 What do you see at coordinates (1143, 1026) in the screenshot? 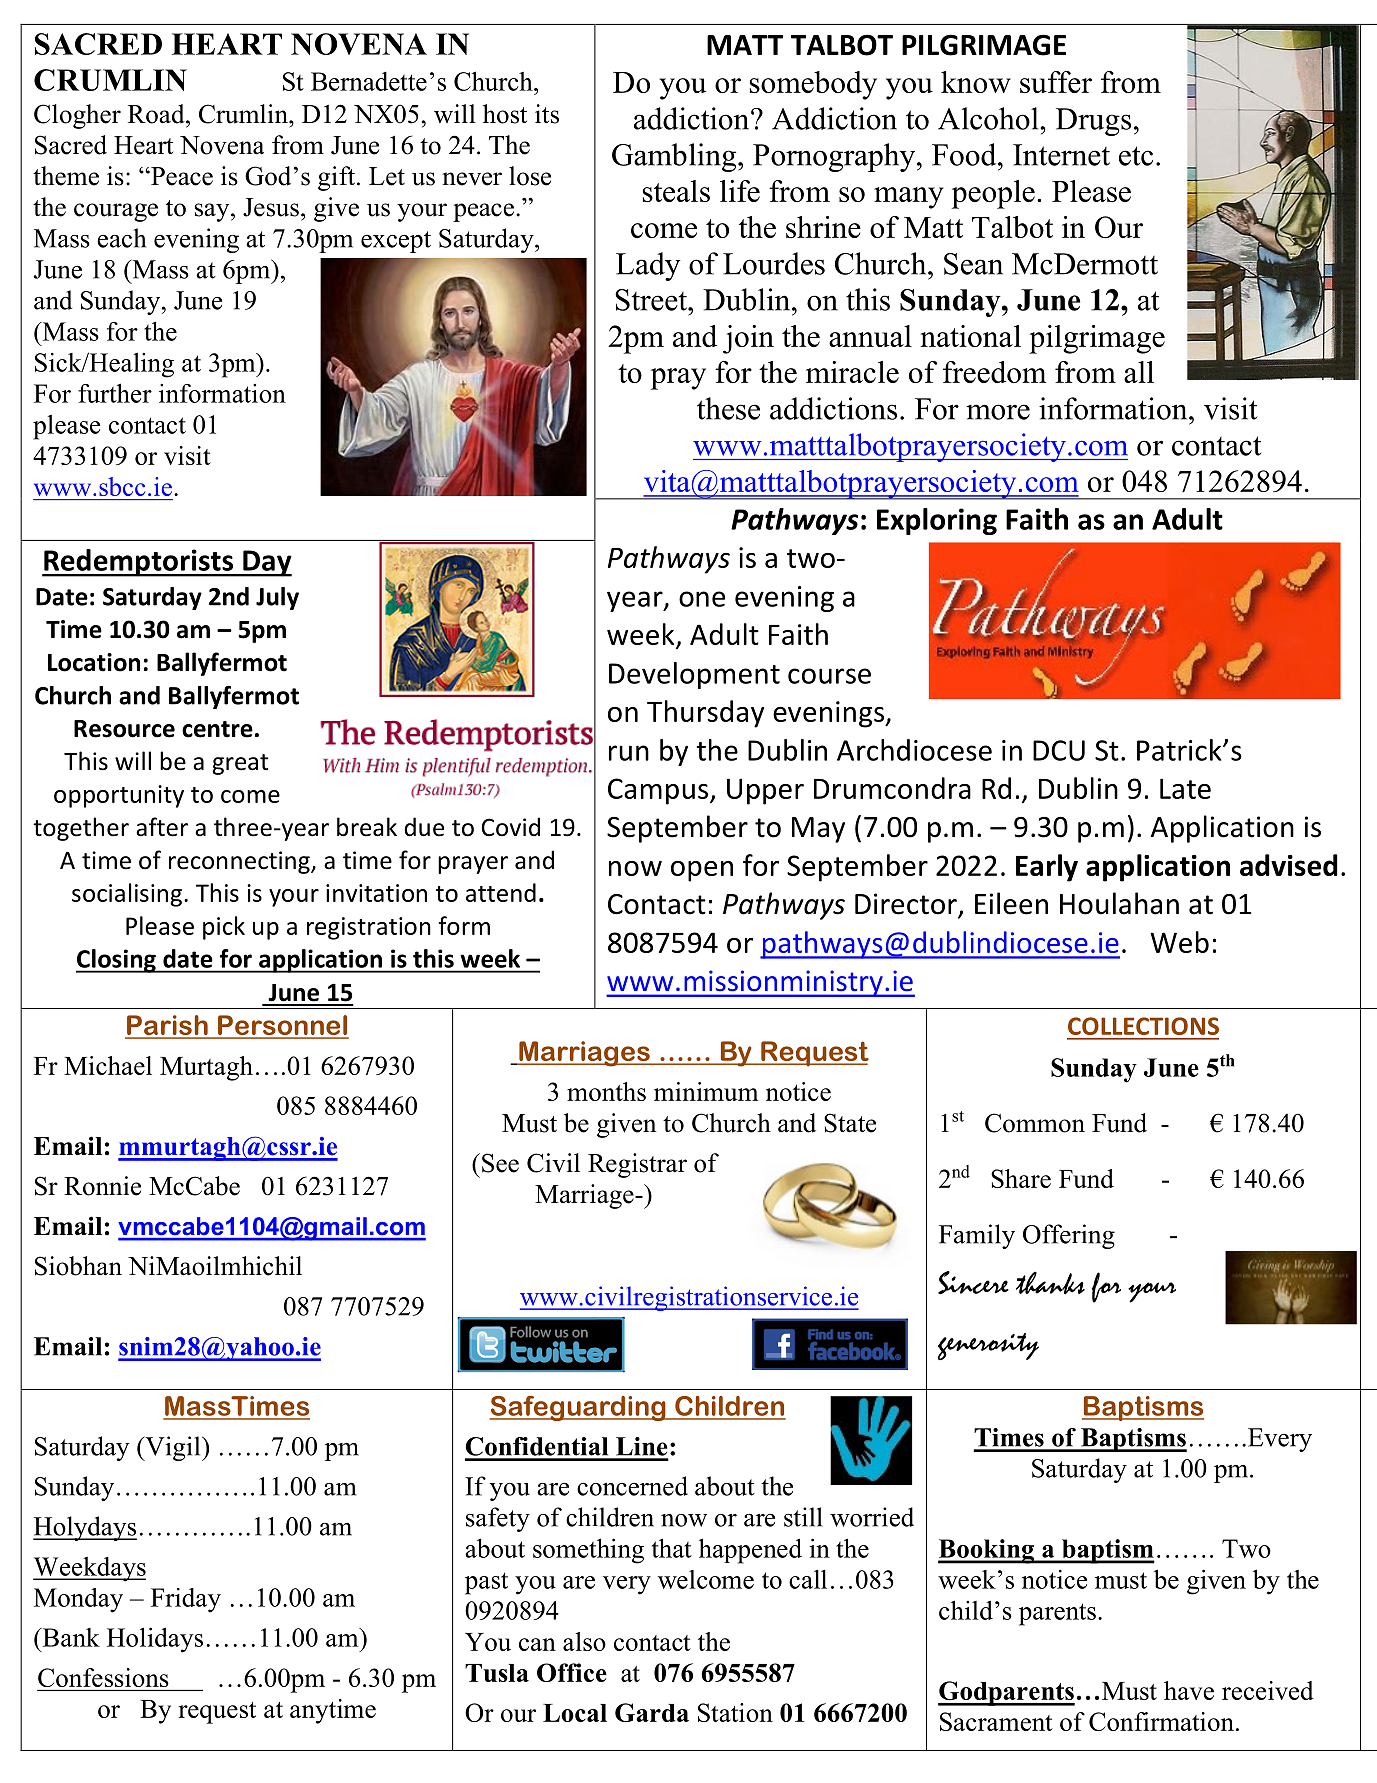
I see `COLLECTIONS` at bounding box center [1143, 1026].
